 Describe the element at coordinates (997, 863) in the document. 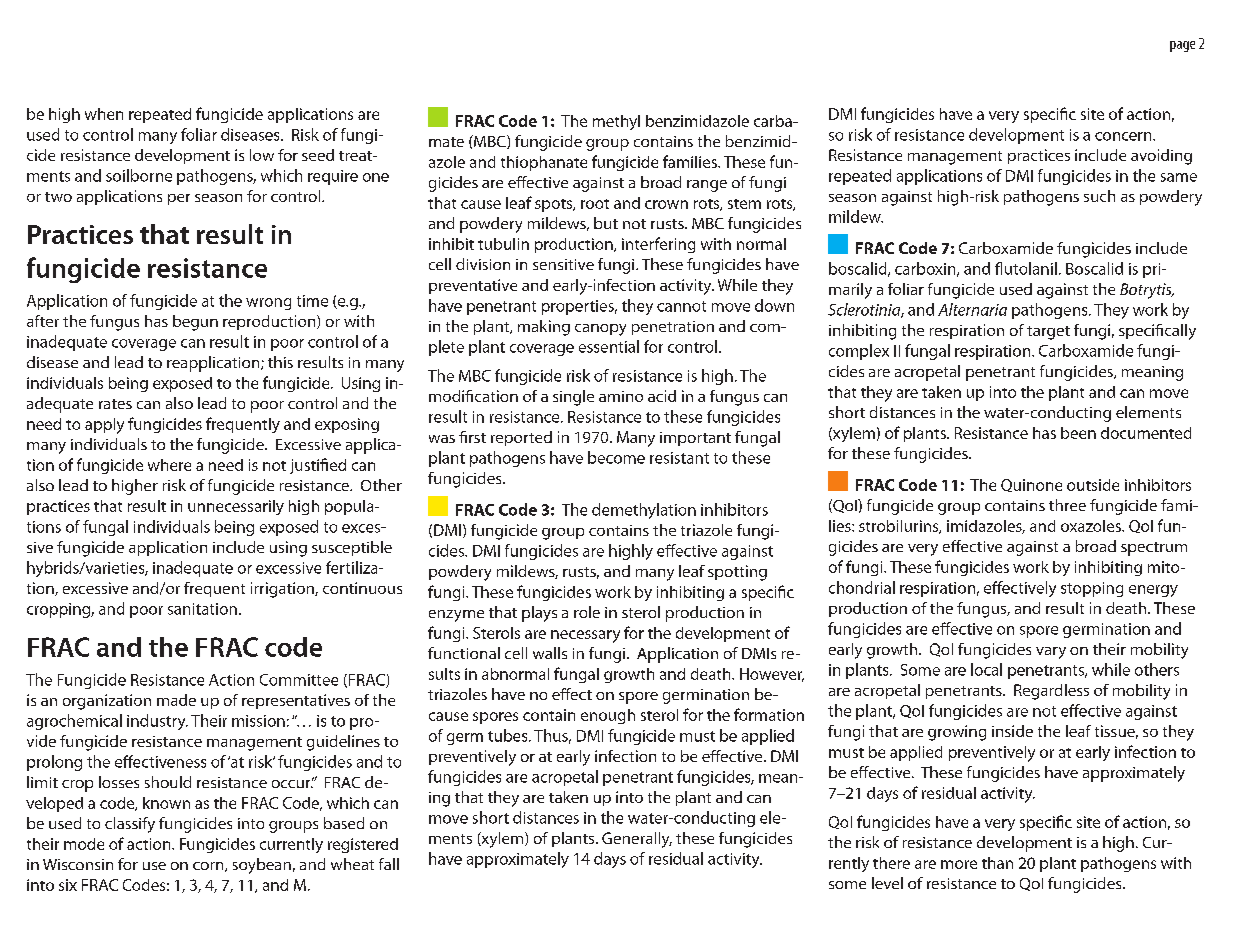

I see `than` at that location.
